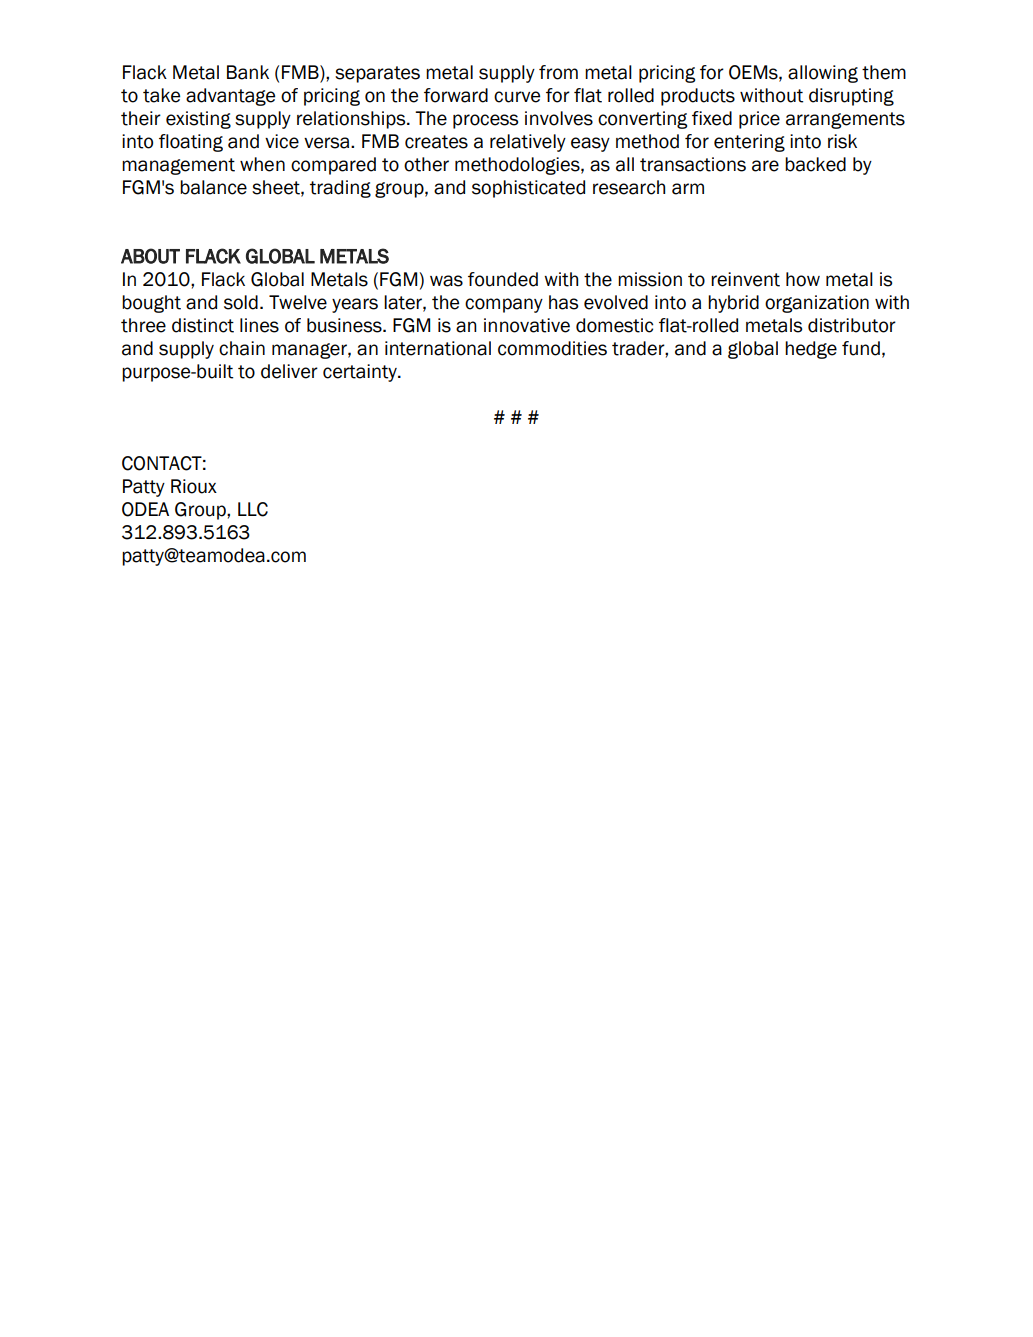 The image size is (1033, 1337). Describe the element at coordinates (823, 74) in the screenshot. I see `allowing` at that location.
